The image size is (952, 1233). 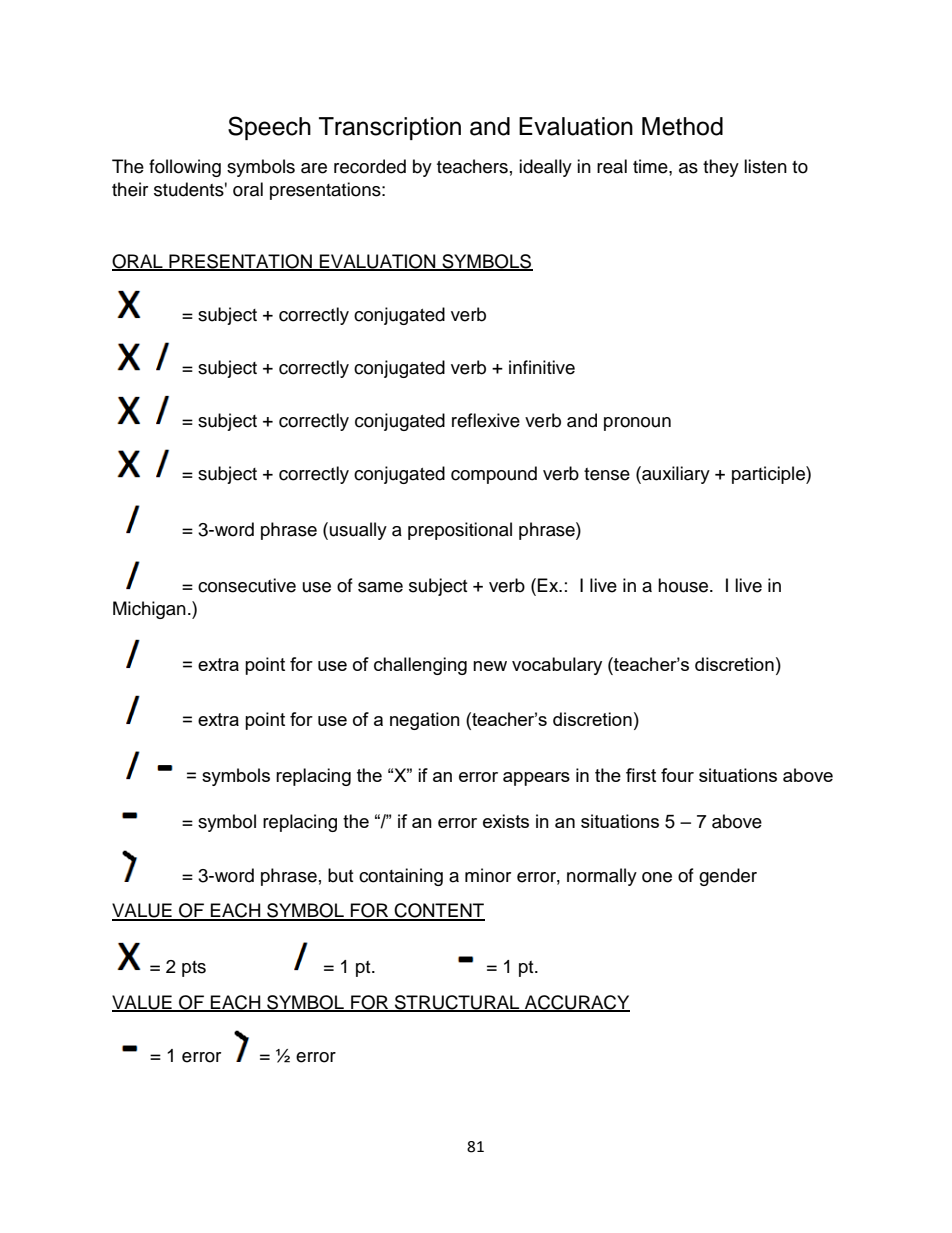 I want to click on Transcription, so click(x=390, y=128).
